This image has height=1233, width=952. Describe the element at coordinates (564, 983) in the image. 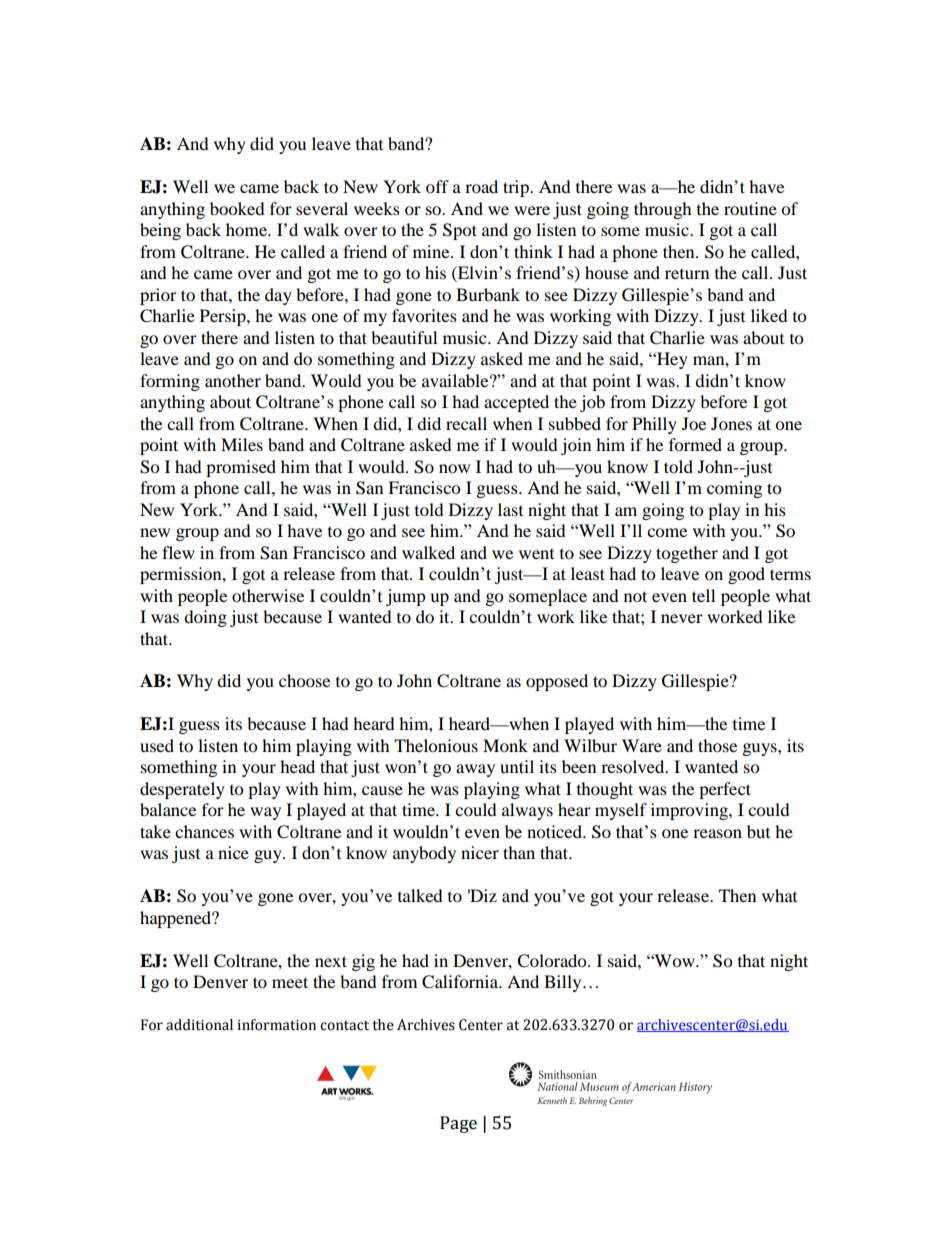

I see `Billy` at that location.
